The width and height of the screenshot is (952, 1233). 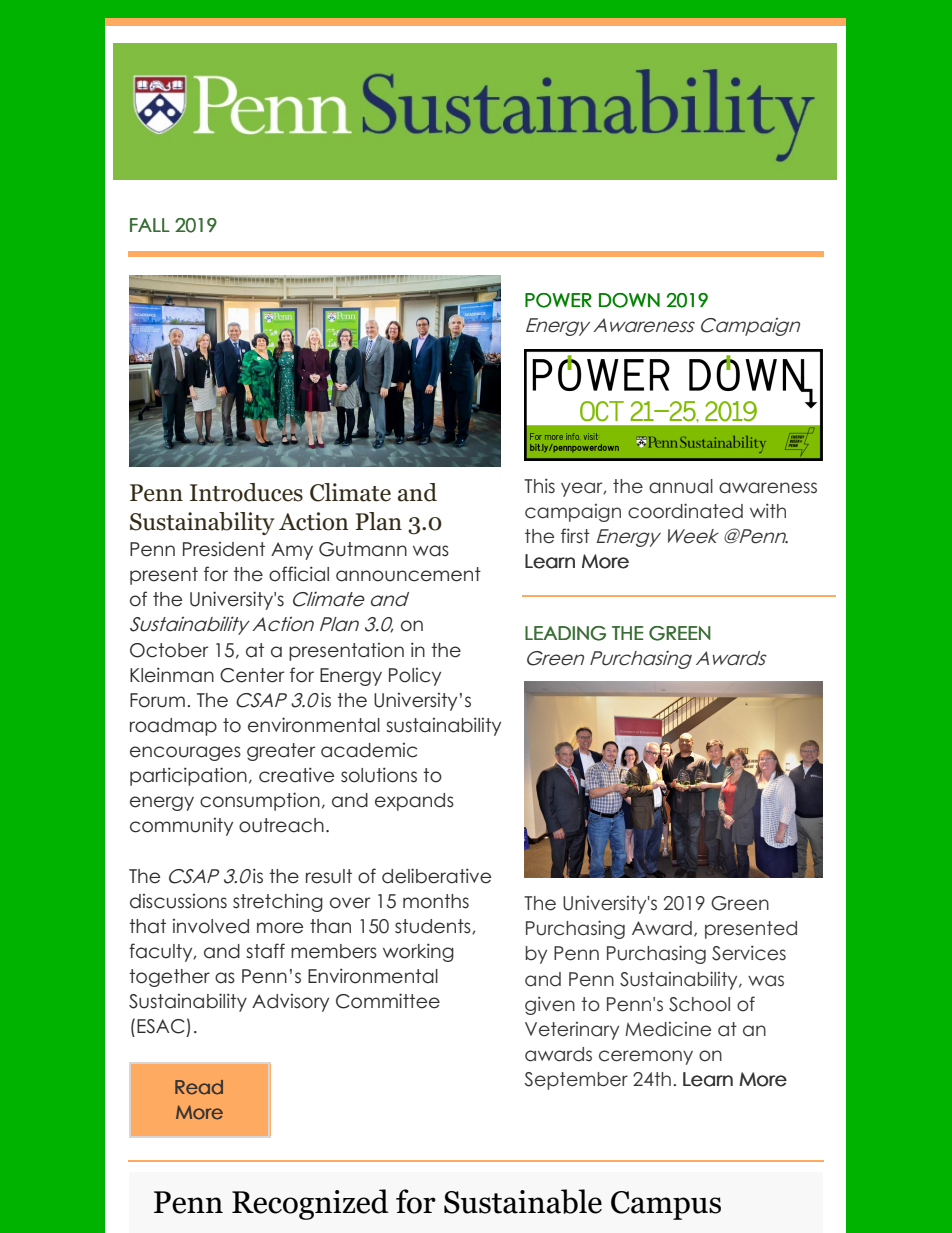 What do you see at coordinates (415, 677) in the screenshot?
I see `Policy` at bounding box center [415, 677].
